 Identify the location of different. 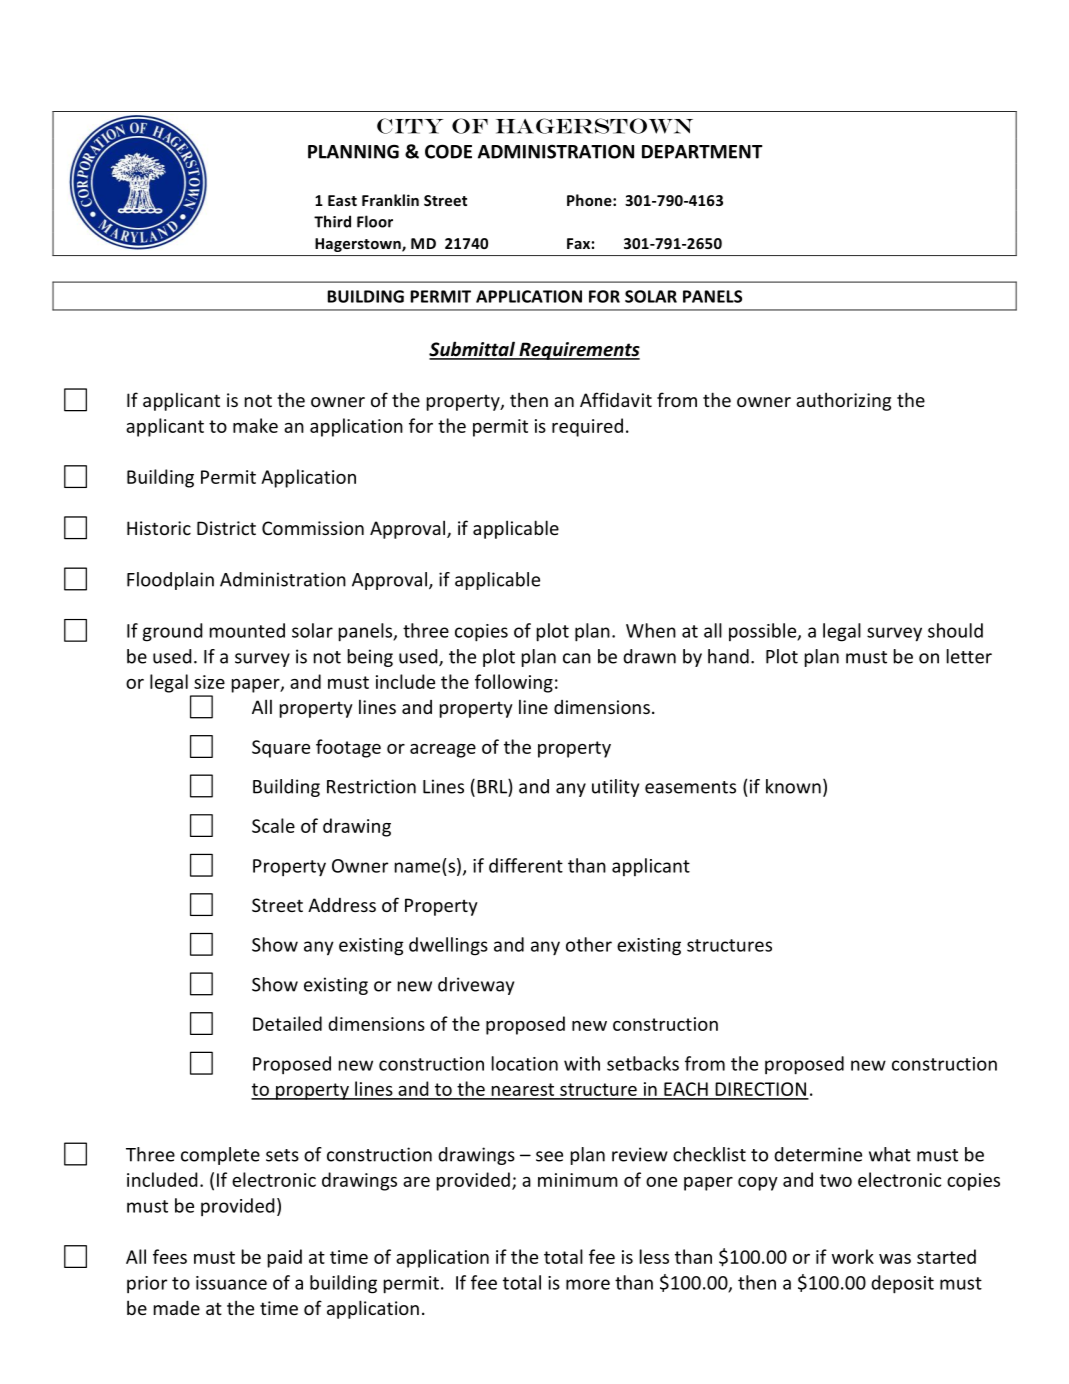
(526, 865).
